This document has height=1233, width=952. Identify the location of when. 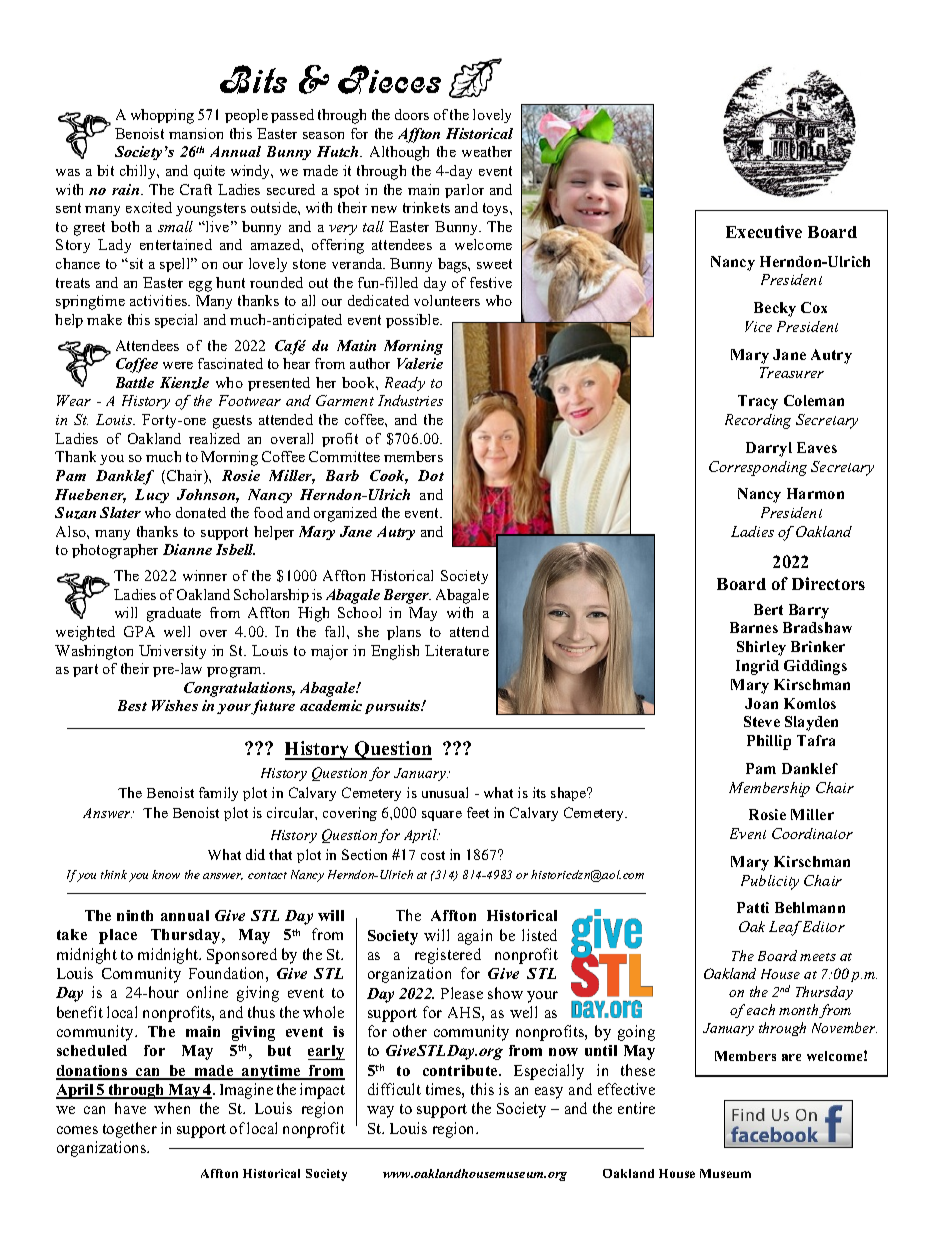
(172, 1108).
